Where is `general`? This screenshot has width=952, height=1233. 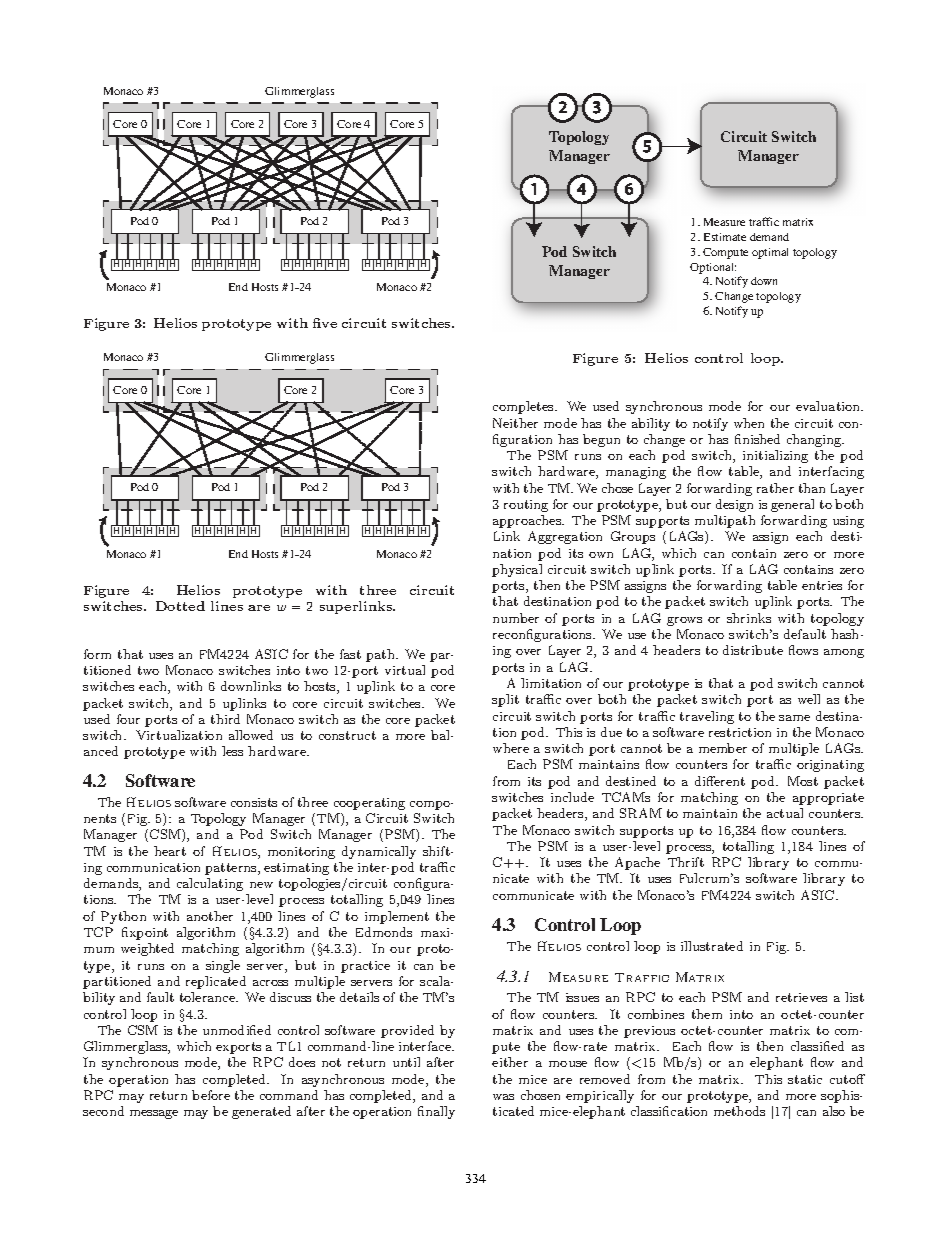
general is located at coordinates (792, 505).
